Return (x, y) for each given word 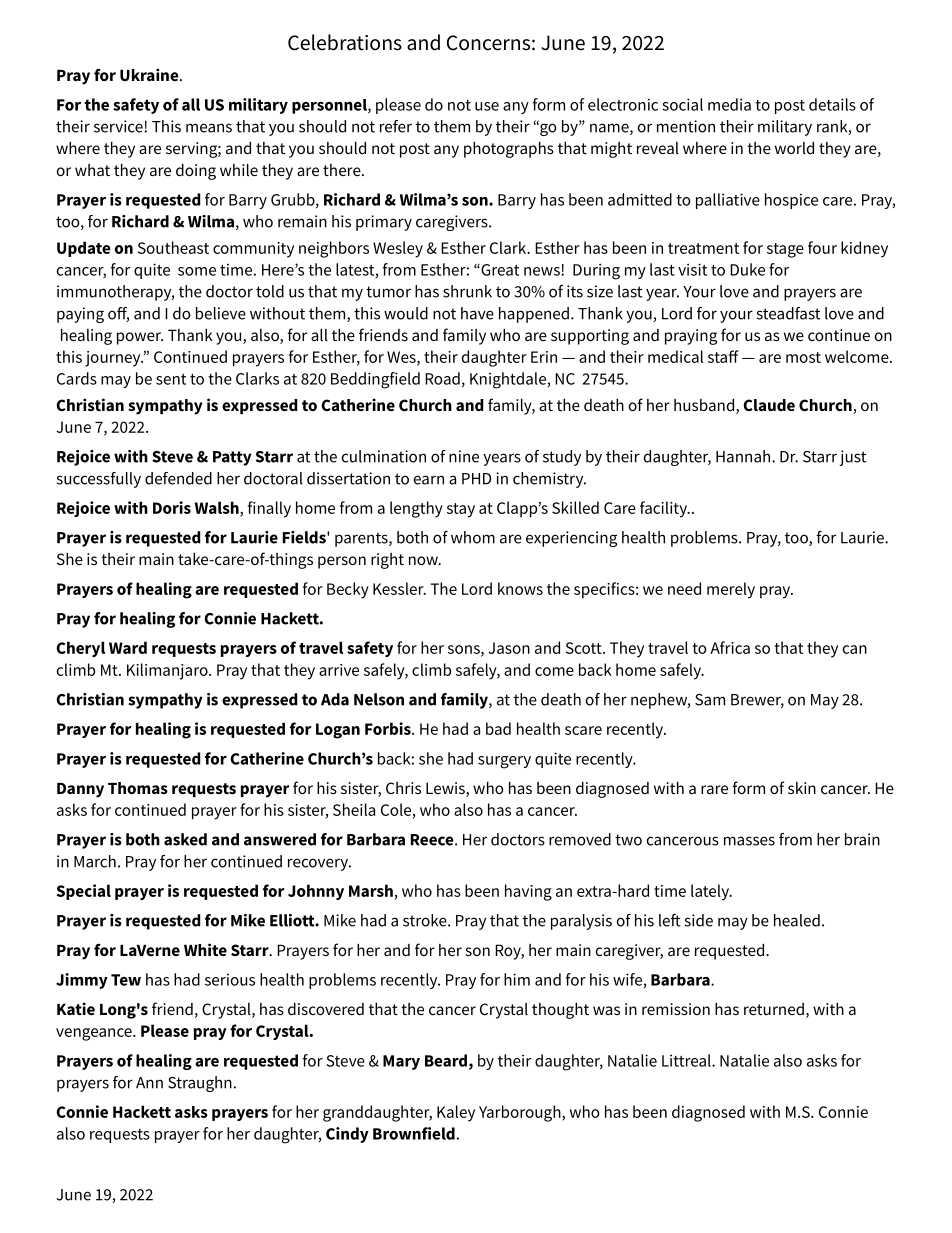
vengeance (95, 1034)
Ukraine (150, 74)
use (487, 106)
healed (797, 920)
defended (178, 478)
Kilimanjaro (168, 671)
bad (498, 728)
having (528, 892)
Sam (710, 700)
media (729, 104)
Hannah (744, 456)
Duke (747, 269)
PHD (476, 479)
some (197, 271)
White (205, 949)
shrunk (467, 291)
